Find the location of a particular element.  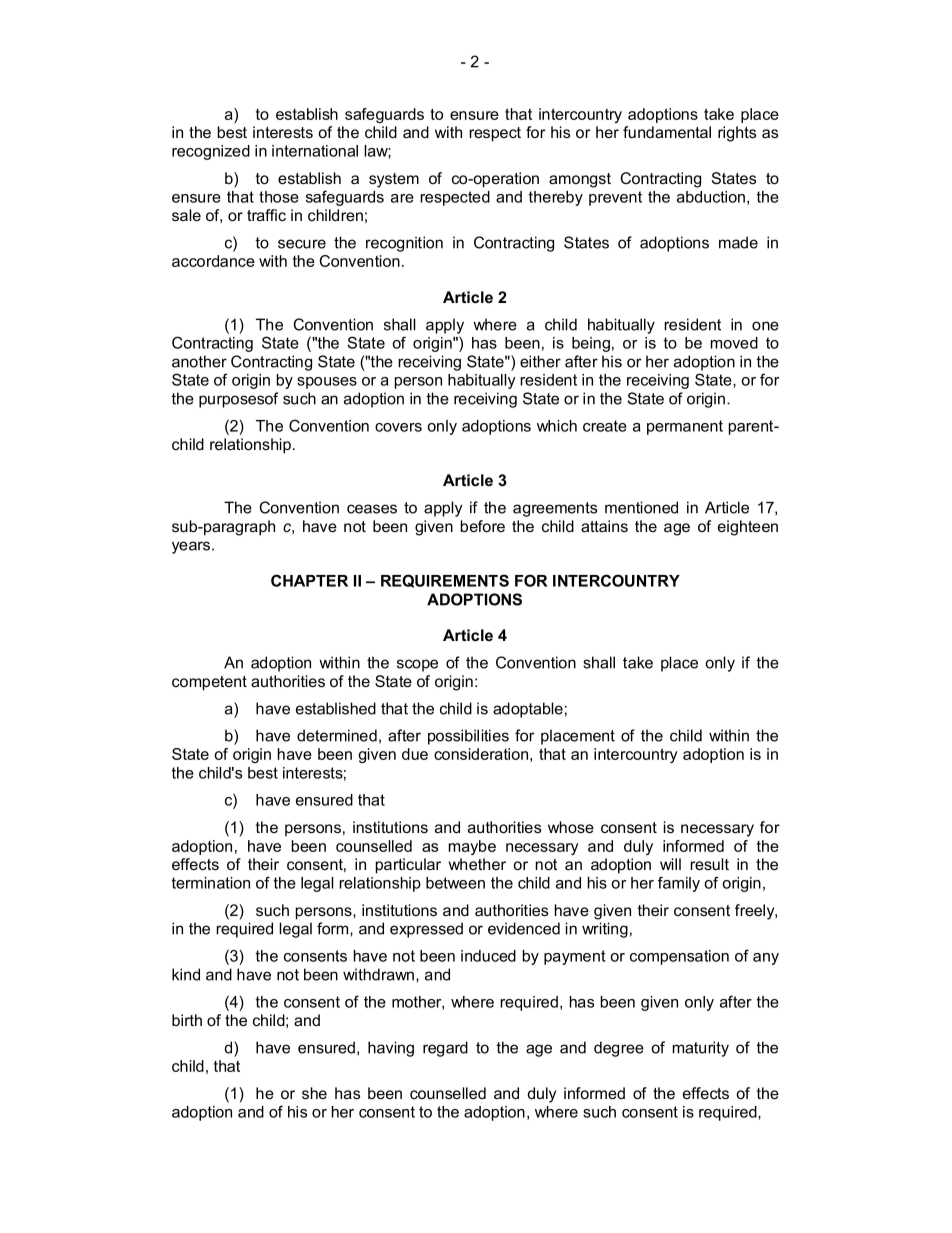

birth is located at coordinates (187, 1020).
